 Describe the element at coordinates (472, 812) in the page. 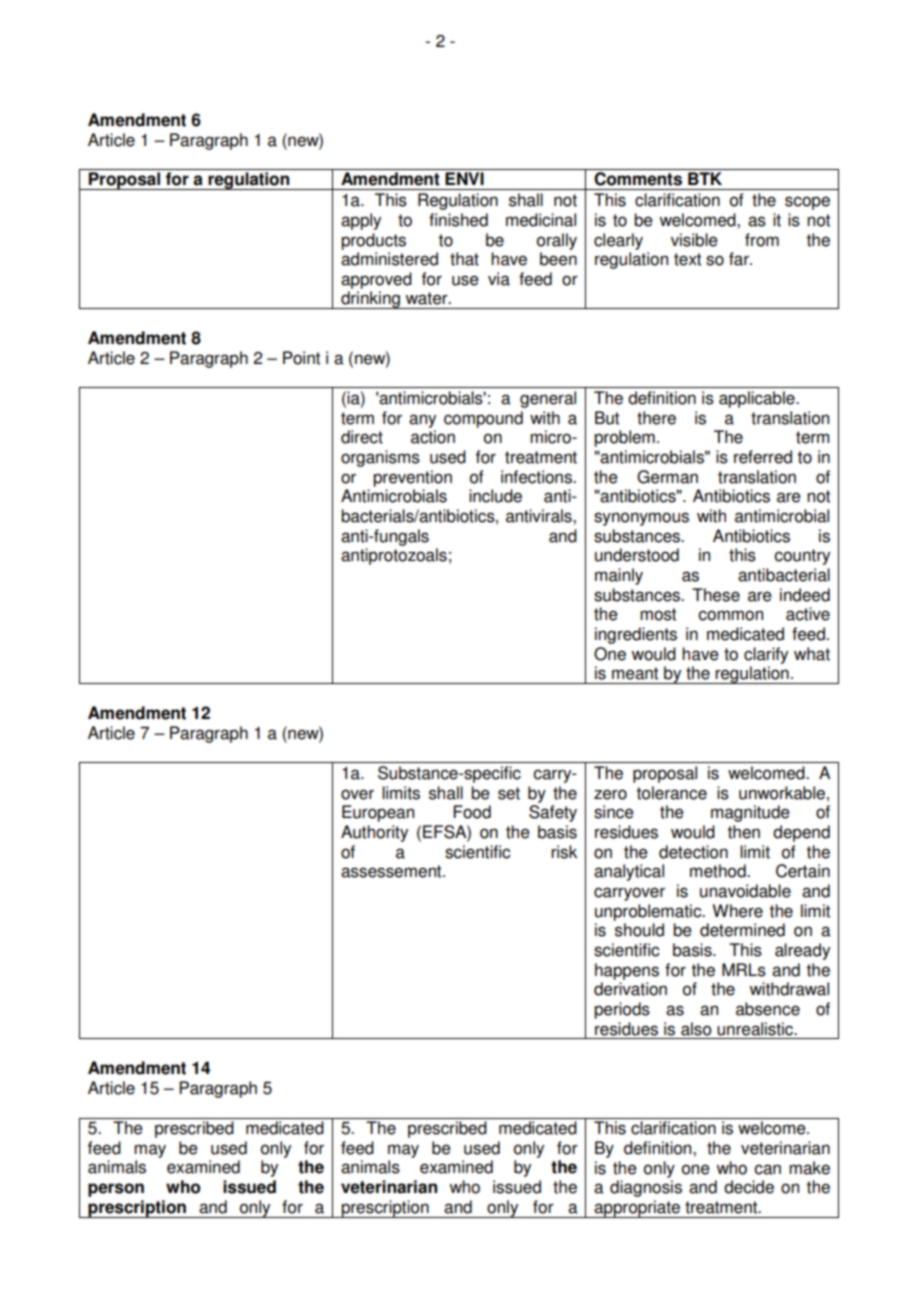

I see `Food` at that location.
